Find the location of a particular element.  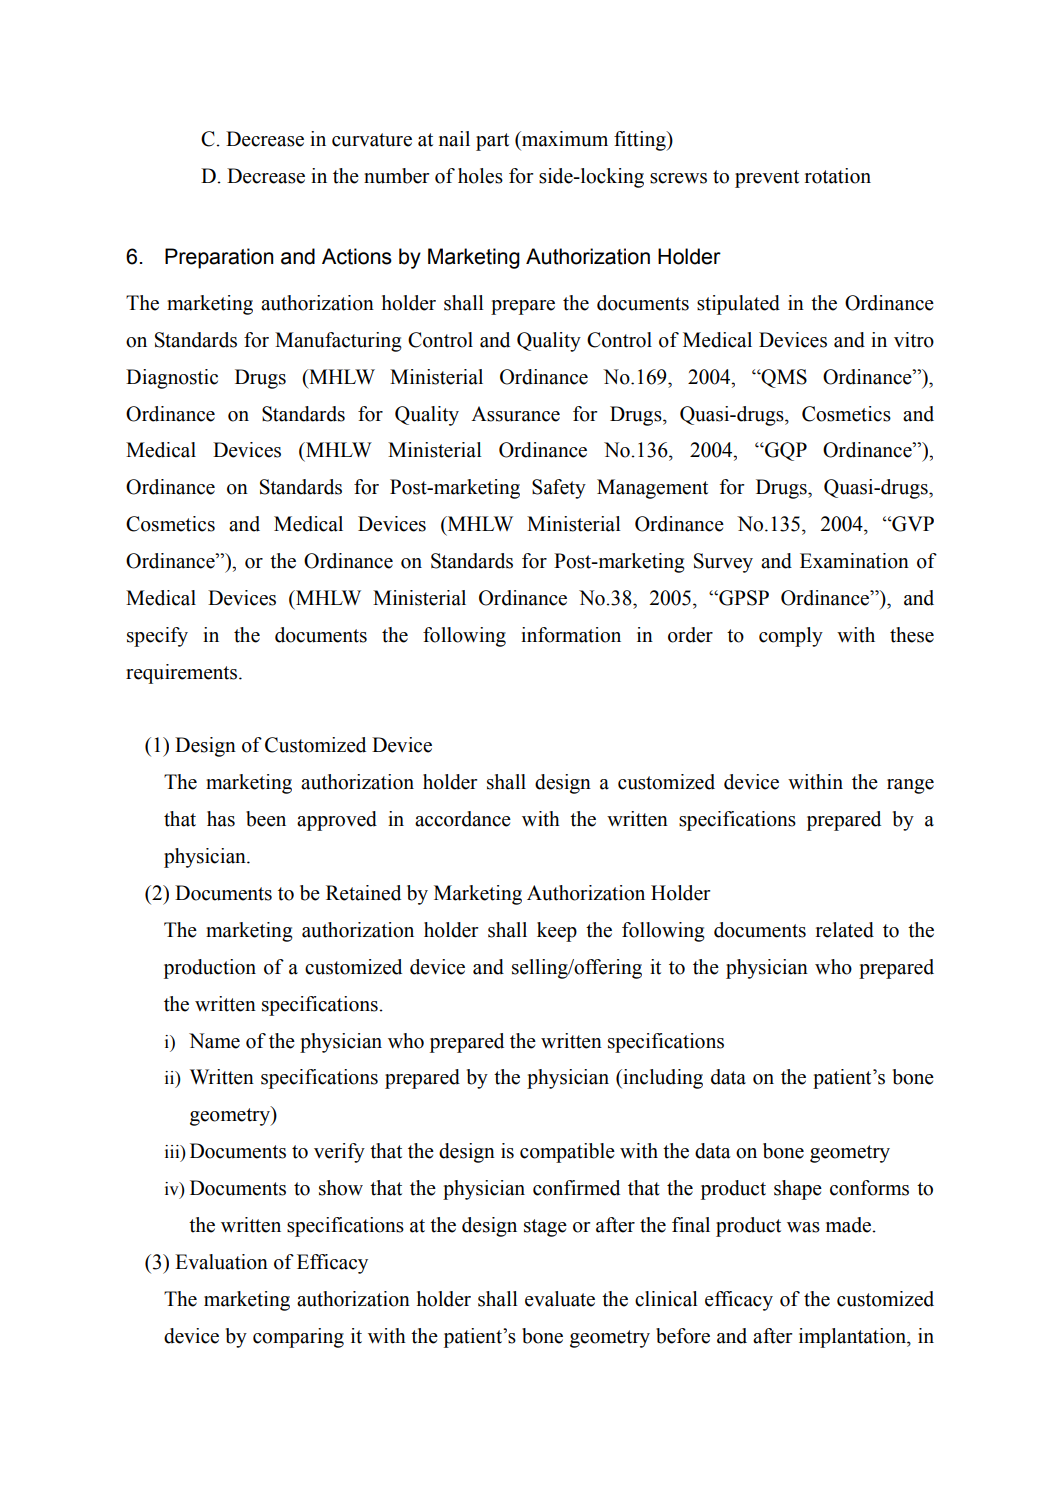

keep is located at coordinates (557, 932).
